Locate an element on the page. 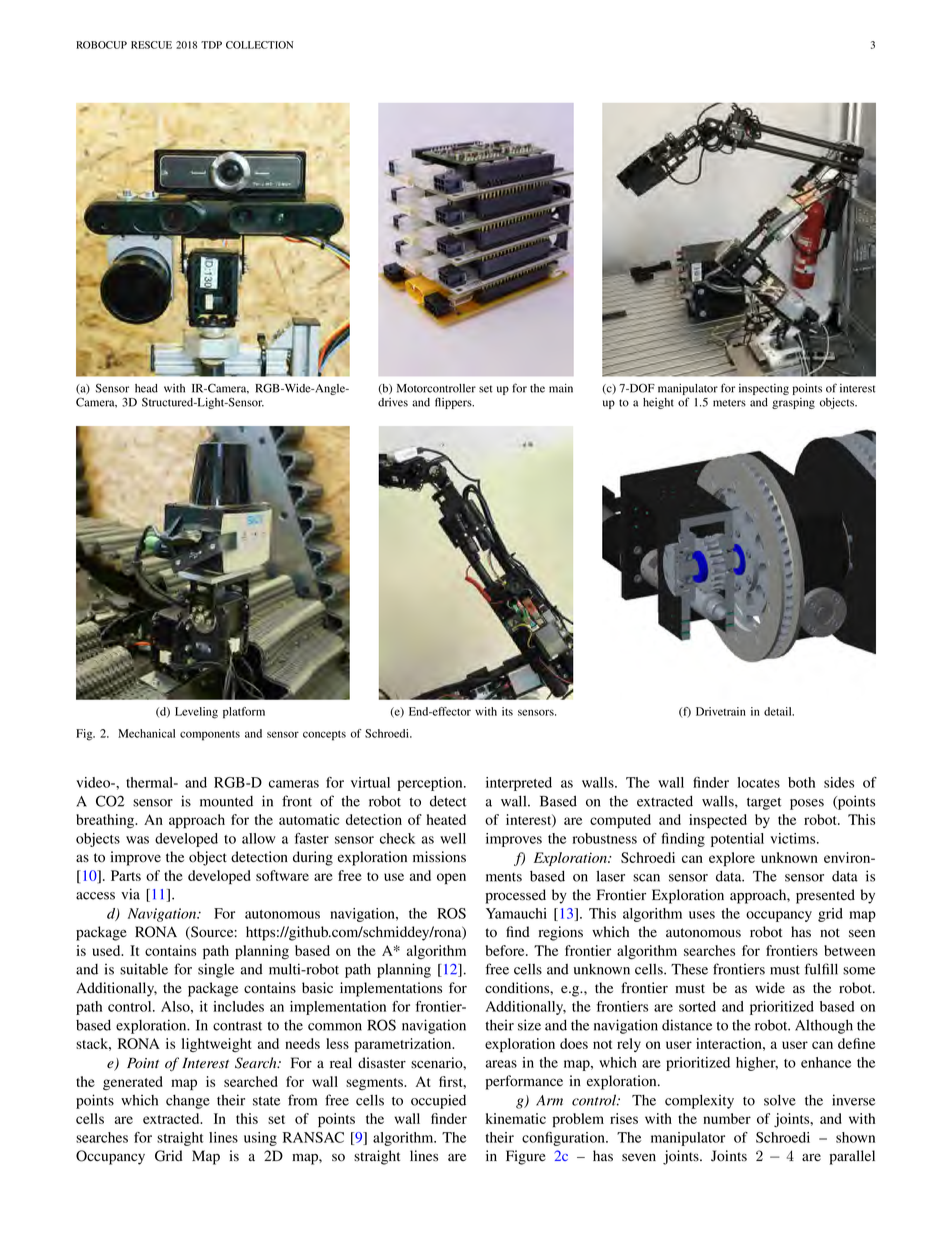 This document has height=1233, width=952. inspecting is located at coordinates (764, 389).
